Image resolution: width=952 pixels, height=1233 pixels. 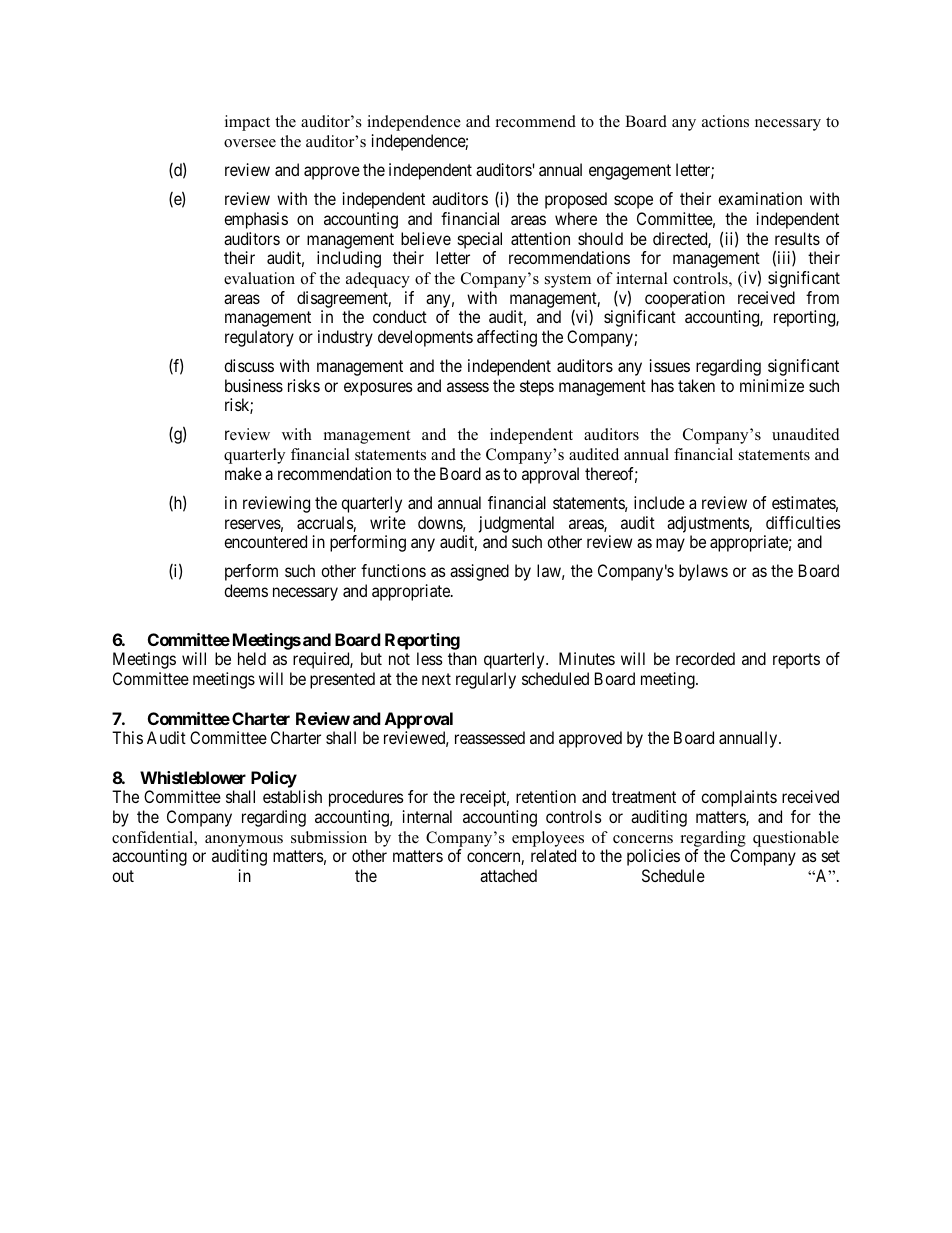 I want to click on business, so click(x=254, y=385).
